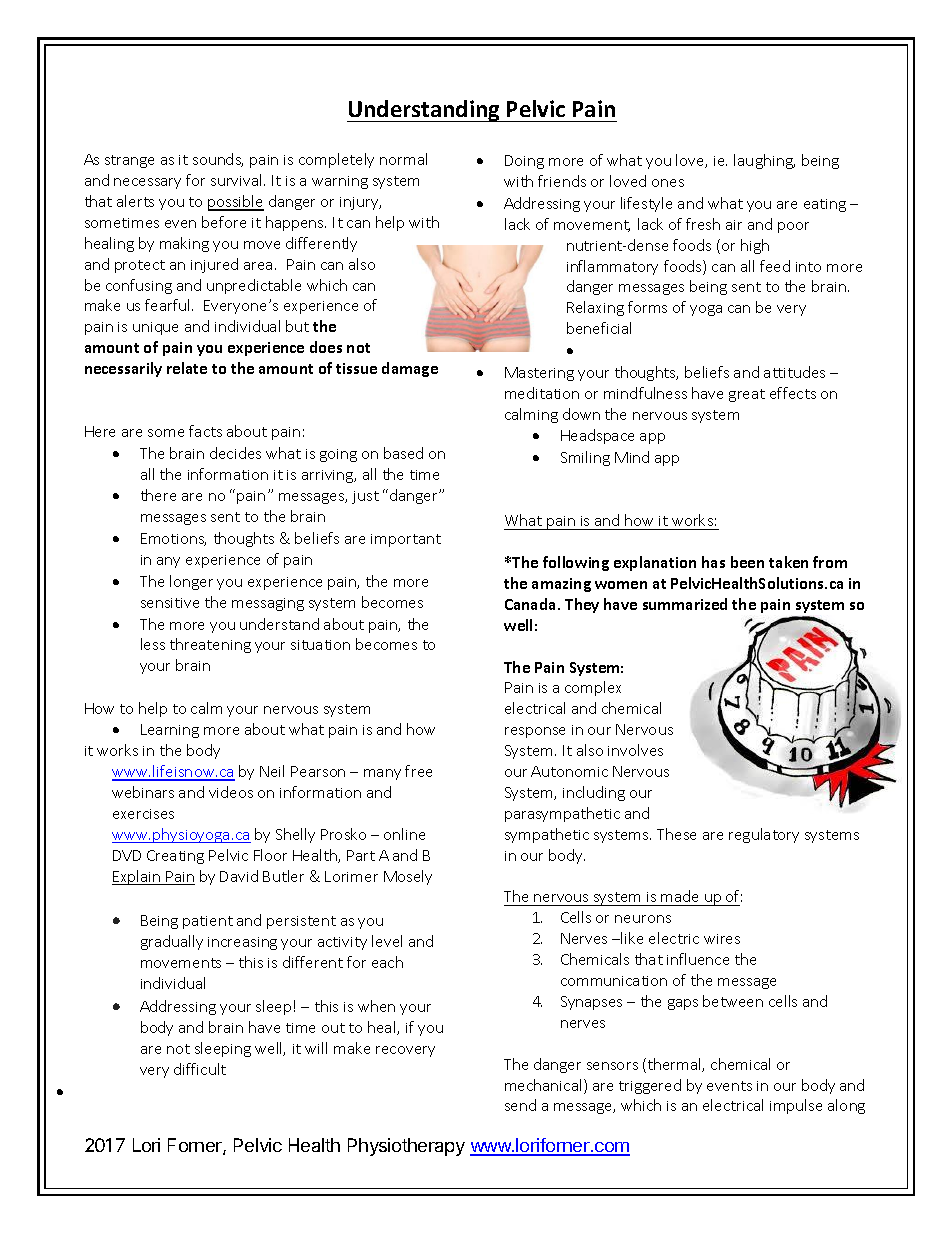  Describe the element at coordinates (524, 162) in the screenshot. I see `Doing` at that location.
